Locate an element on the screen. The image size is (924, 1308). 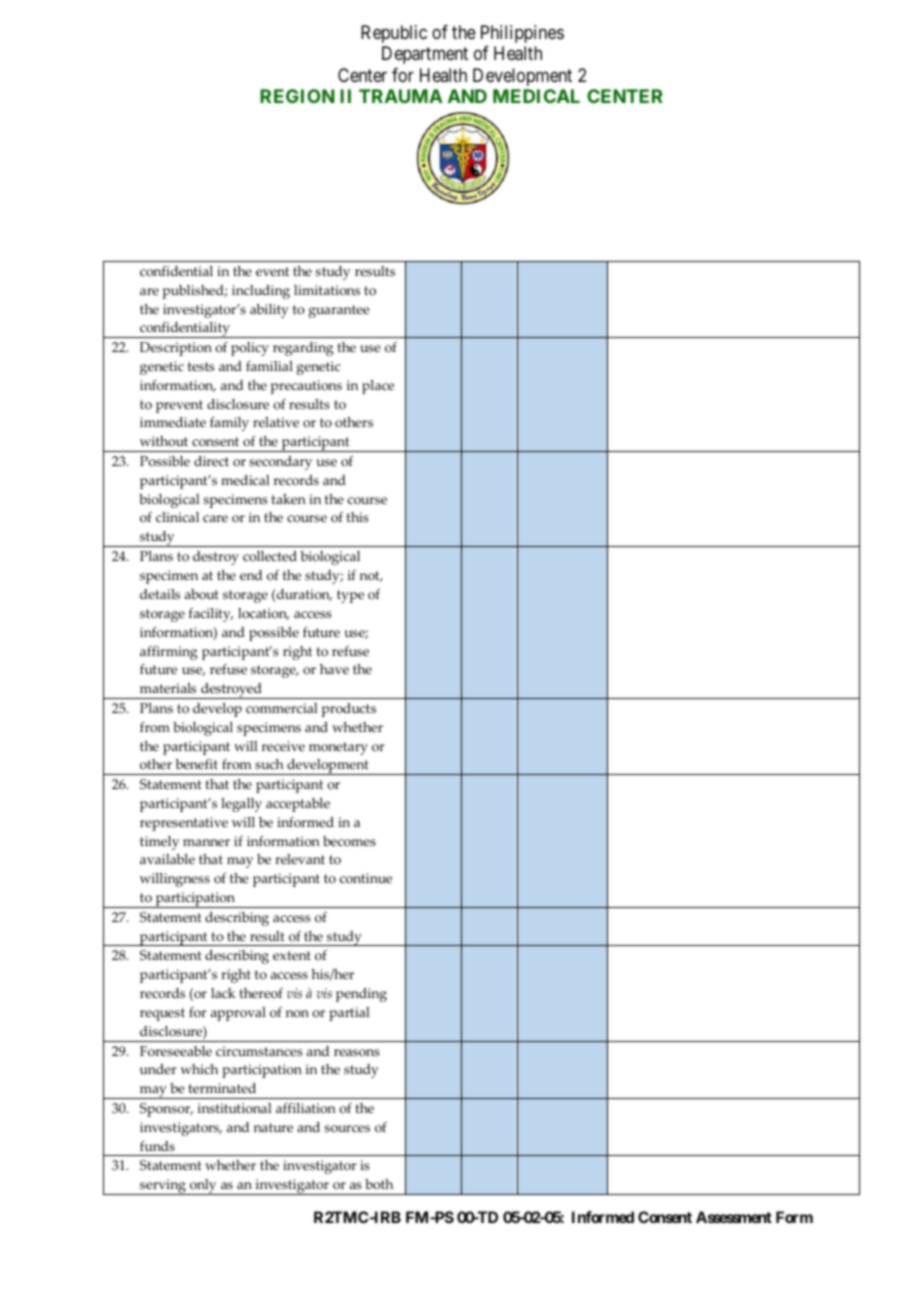
type is located at coordinates (350, 596).
